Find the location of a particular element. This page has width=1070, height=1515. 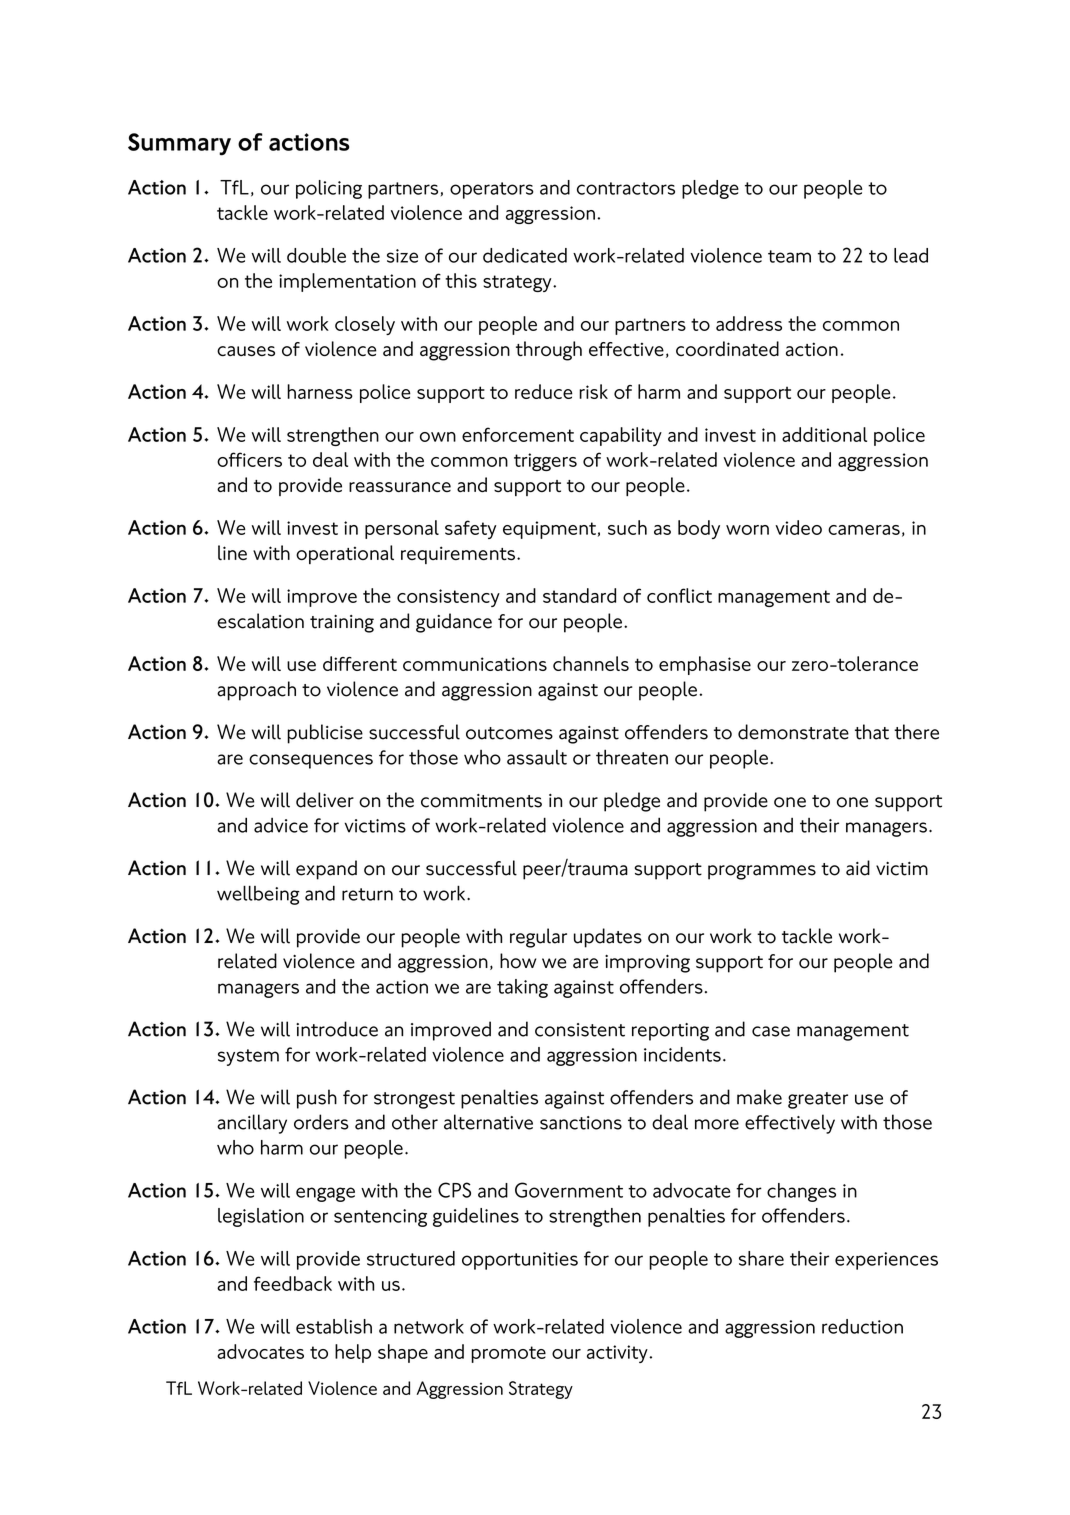

aid is located at coordinates (858, 868).
